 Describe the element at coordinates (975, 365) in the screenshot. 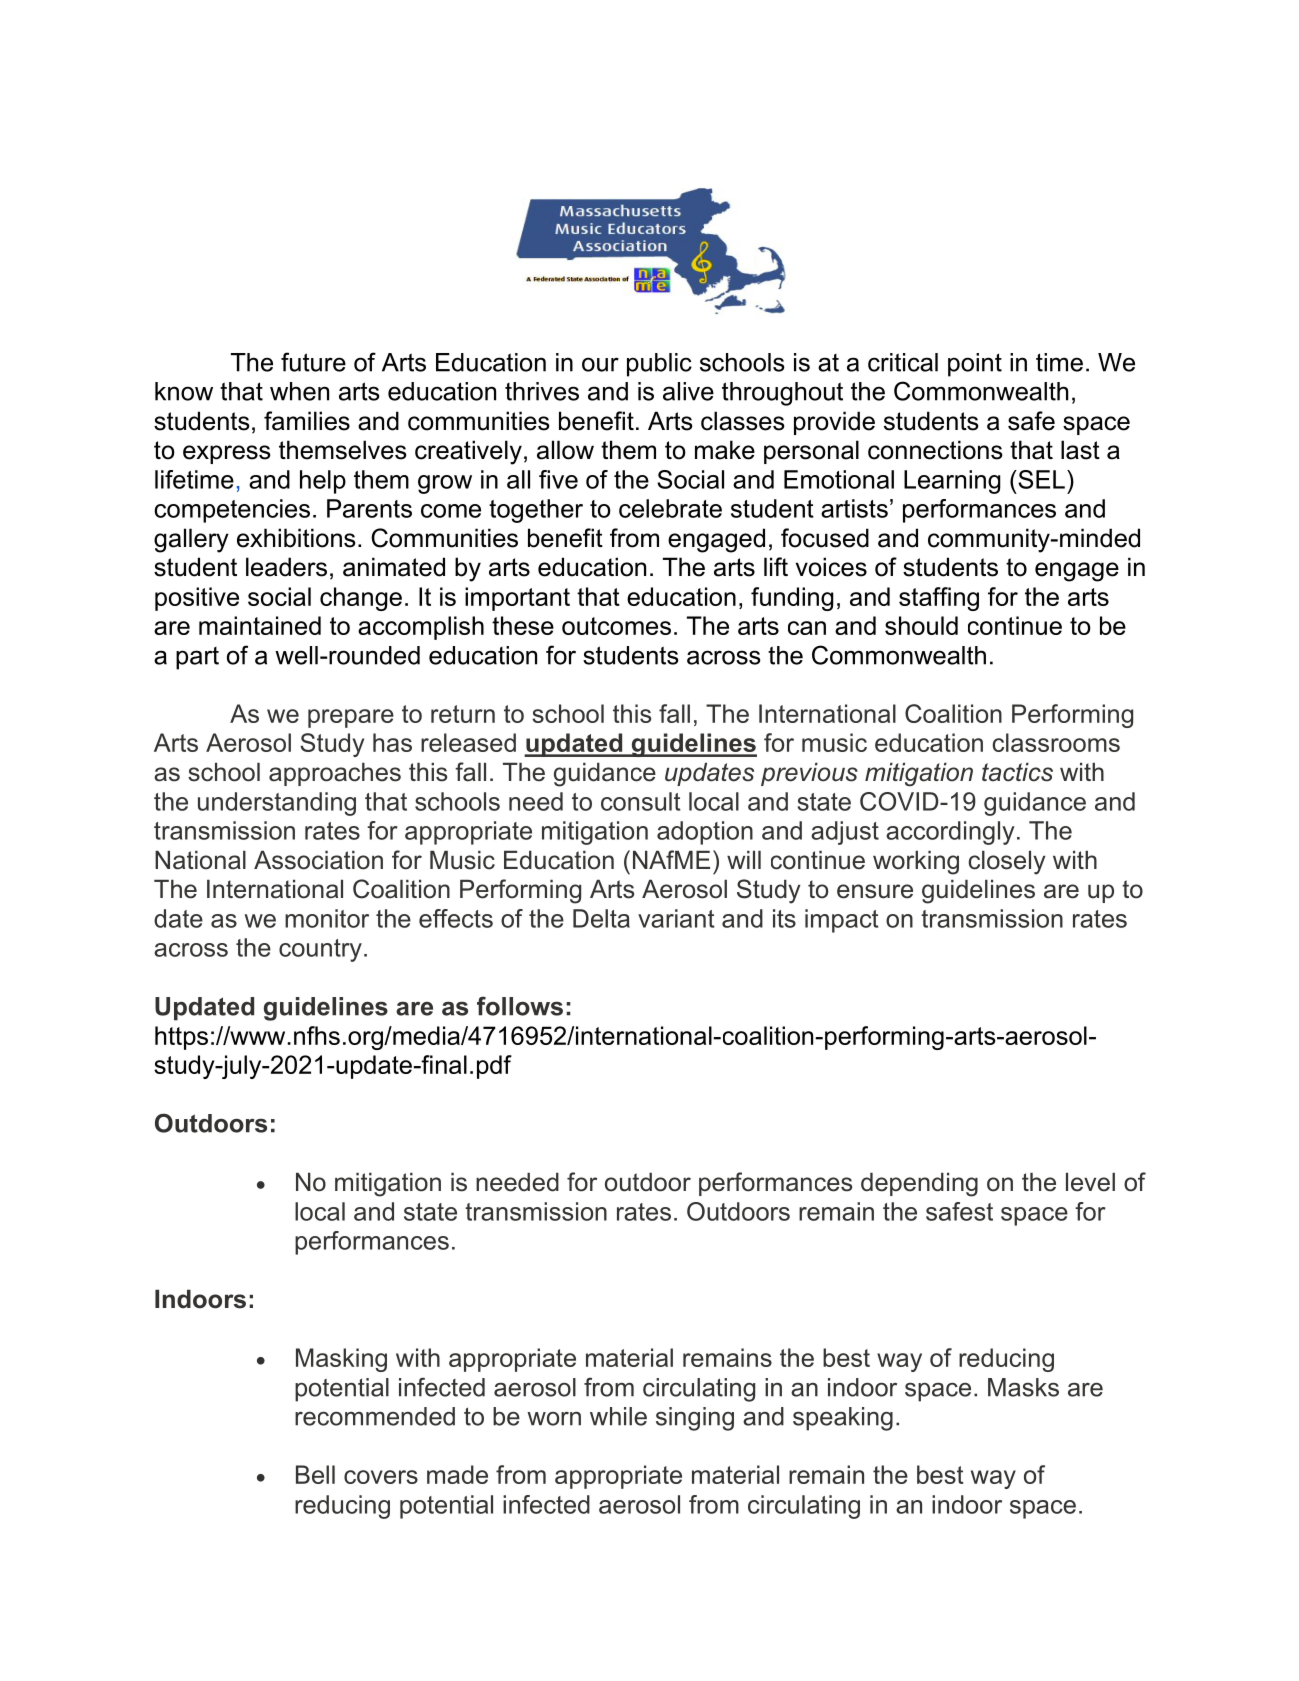

I see `point` at that location.
